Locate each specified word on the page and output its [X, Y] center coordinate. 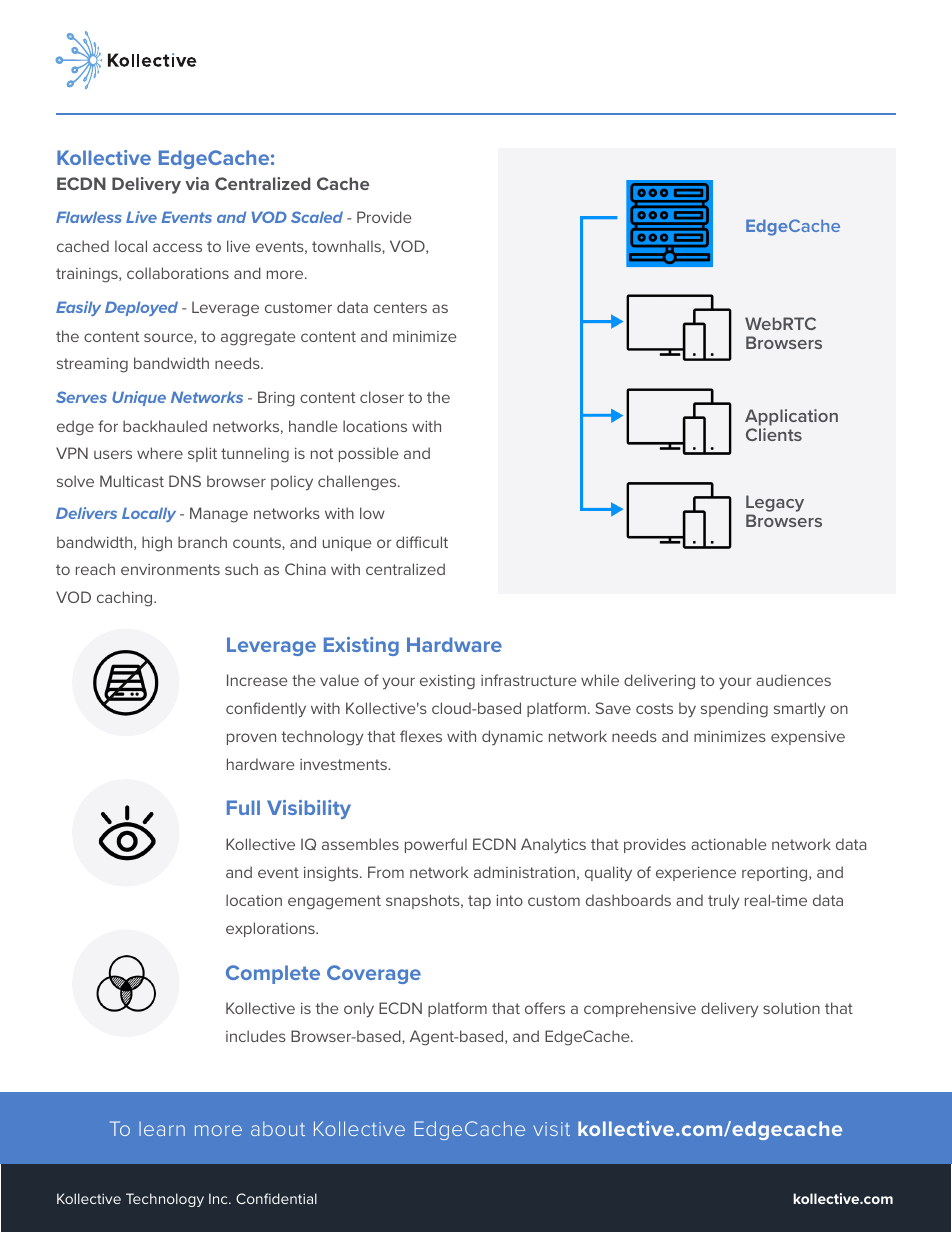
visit [551, 1129]
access [177, 247]
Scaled [317, 217]
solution [791, 1008]
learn [162, 1129]
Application [791, 419]
